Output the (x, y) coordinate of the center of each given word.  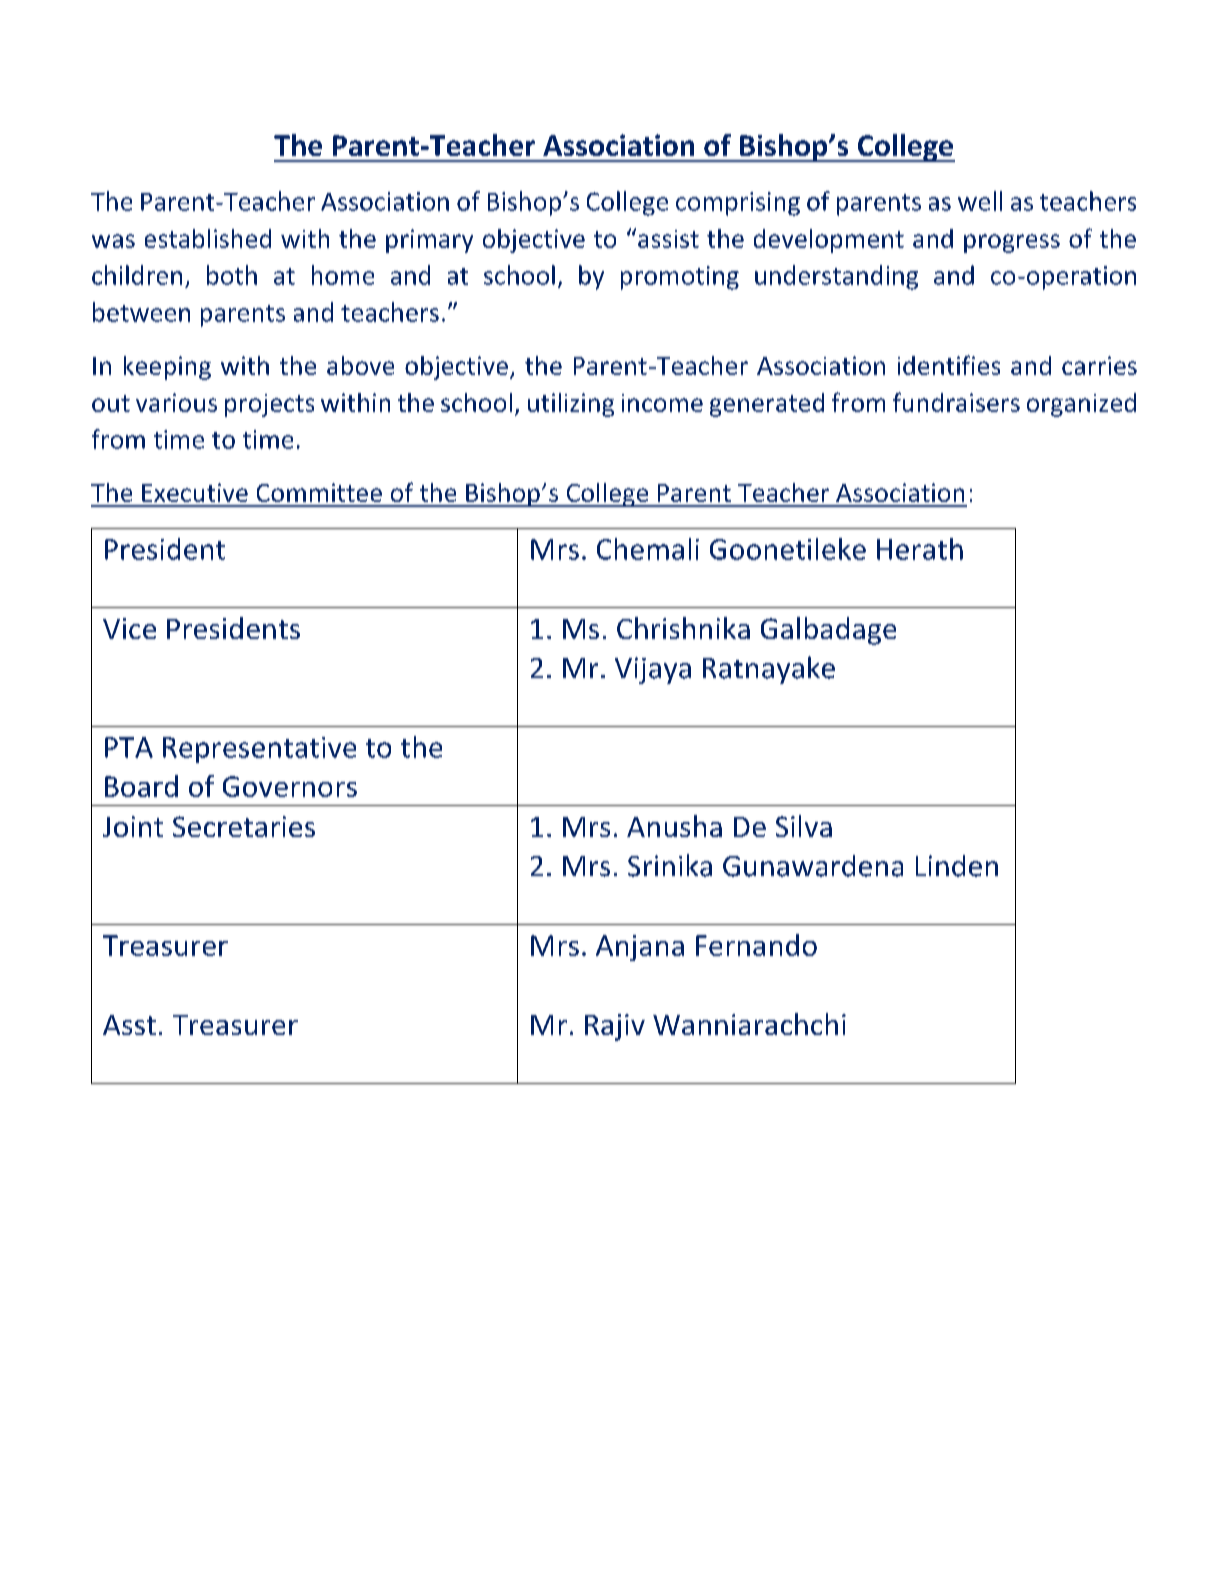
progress (1012, 243)
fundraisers (956, 402)
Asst (129, 1025)
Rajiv (615, 1027)
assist (668, 239)
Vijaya (653, 670)
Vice (129, 628)
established (208, 238)
